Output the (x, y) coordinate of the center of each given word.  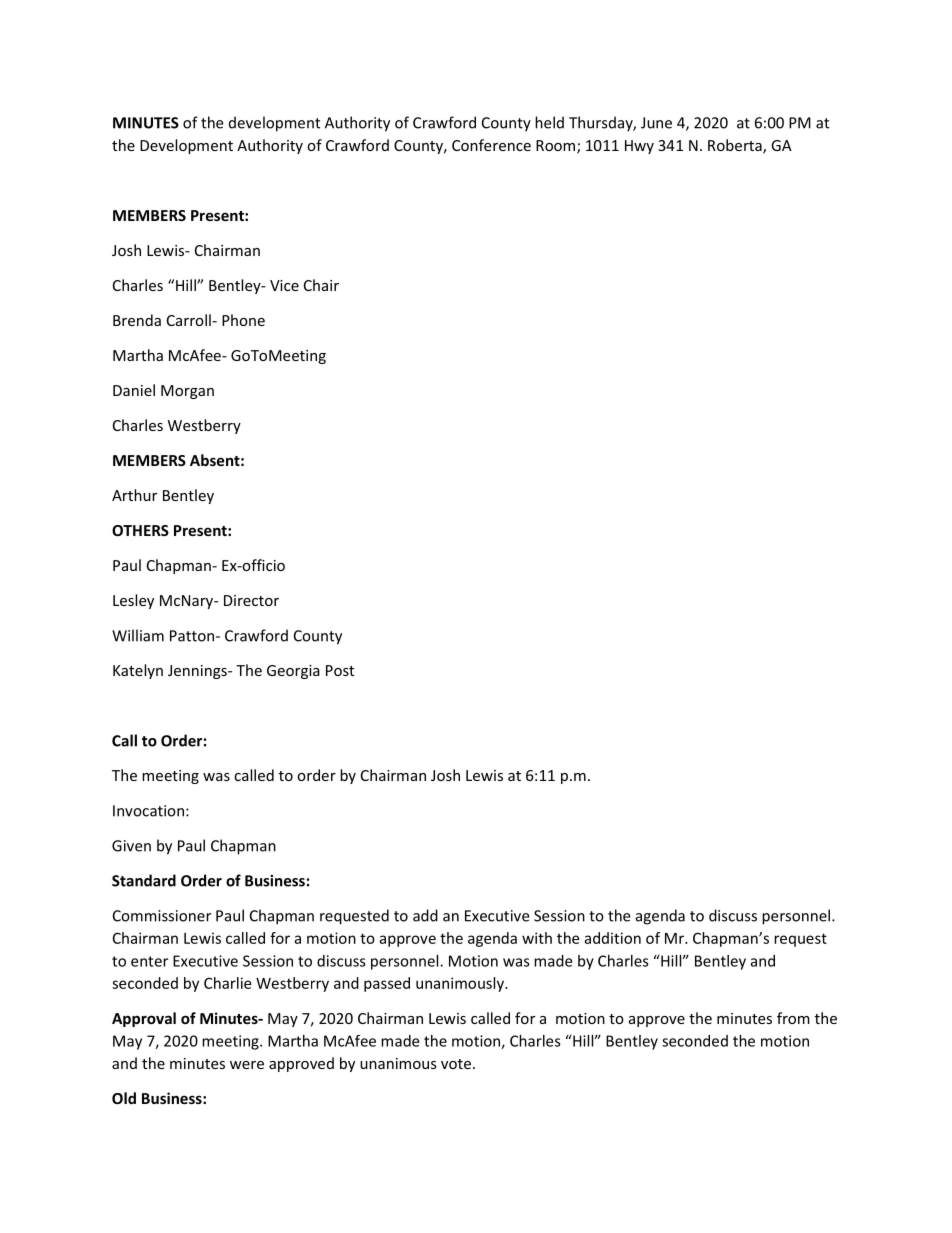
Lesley (133, 601)
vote (456, 1064)
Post (340, 670)
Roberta (736, 146)
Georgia (293, 672)
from (793, 1018)
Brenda (137, 320)
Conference (491, 145)
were (247, 1065)
